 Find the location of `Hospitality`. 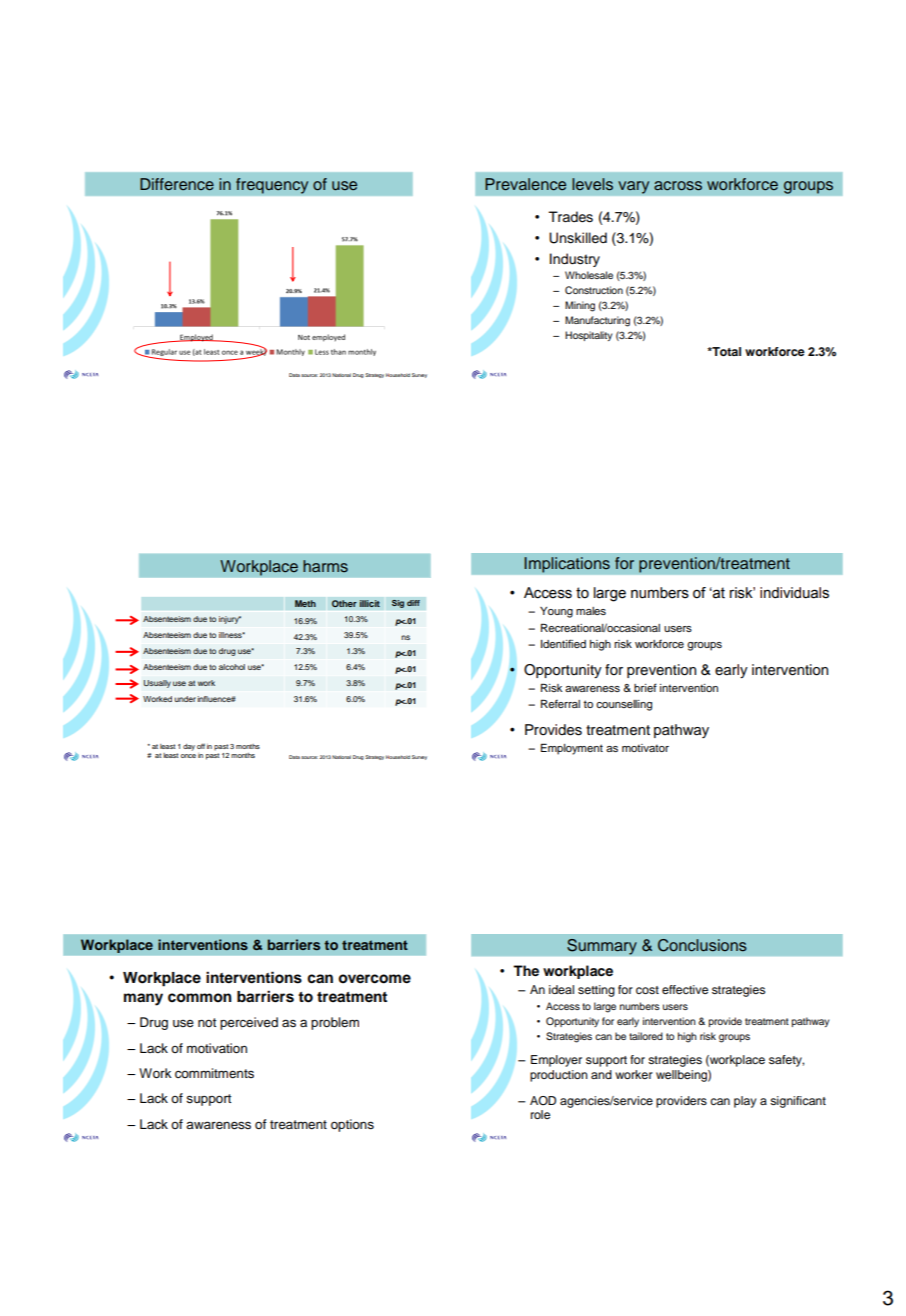

Hospitality is located at coordinates (588, 336).
